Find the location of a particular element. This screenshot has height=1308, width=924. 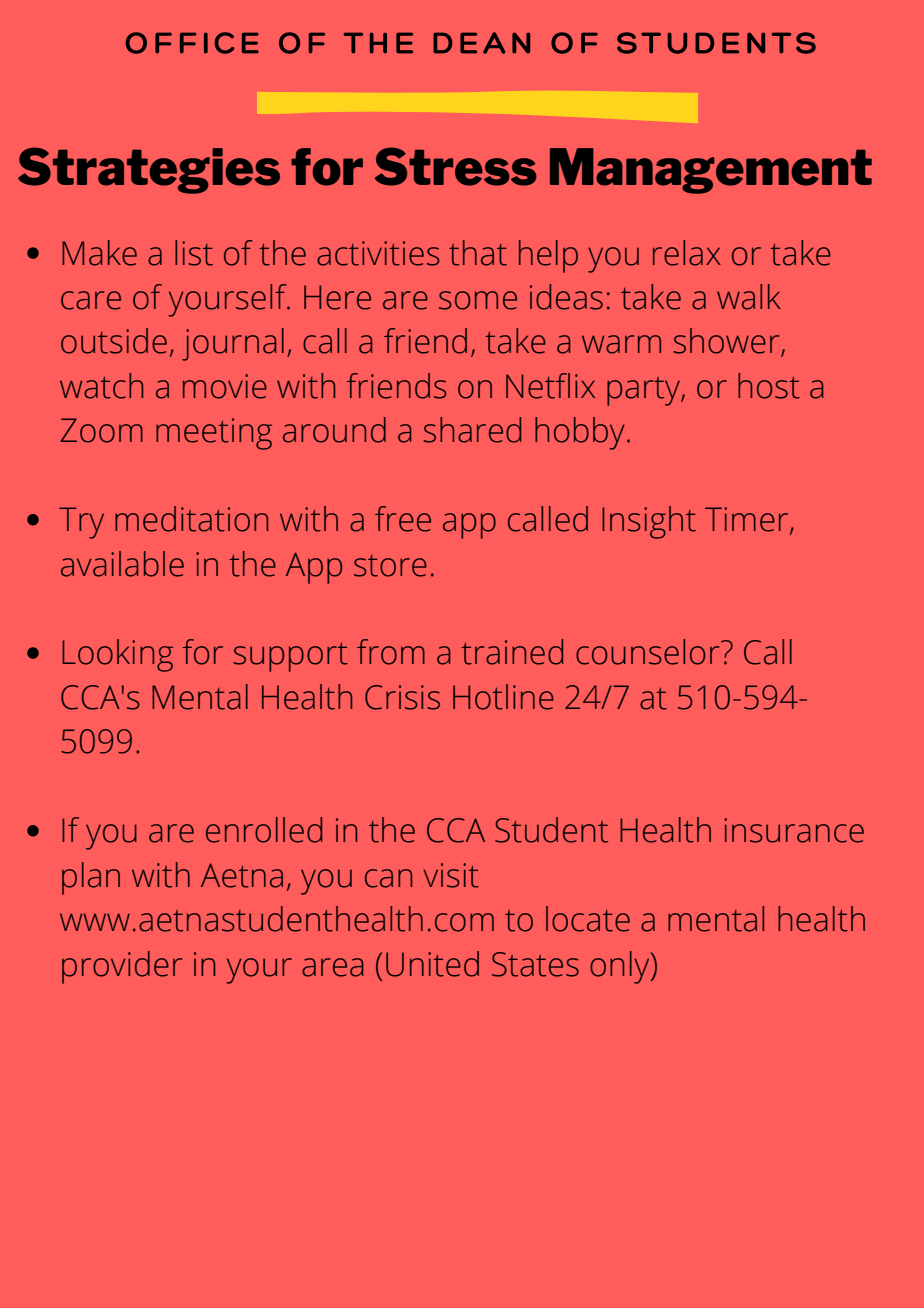

DEAN is located at coordinates (481, 43).
